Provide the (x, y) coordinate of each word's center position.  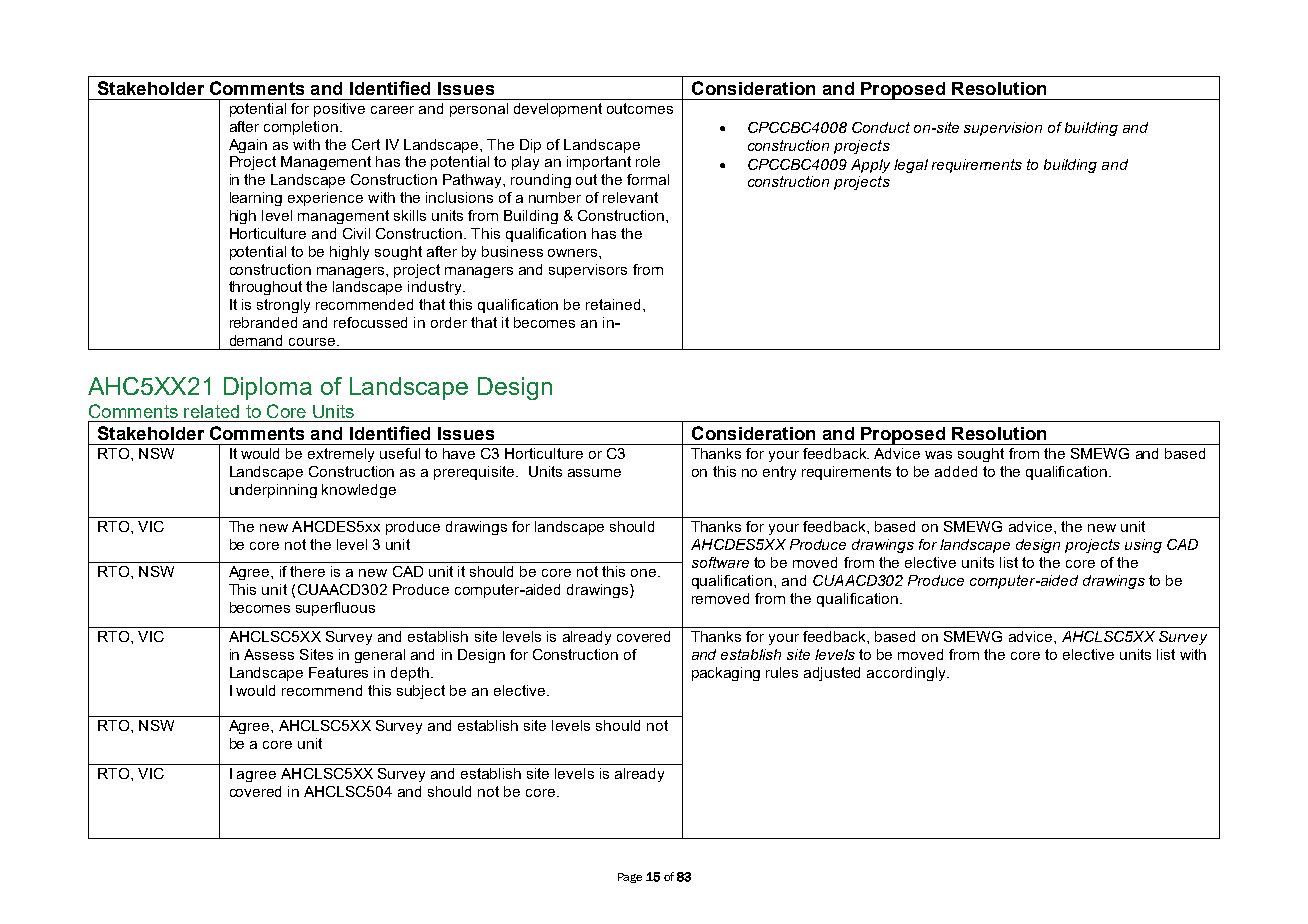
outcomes (640, 108)
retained (613, 304)
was (938, 455)
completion (301, 128)
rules (782, 672)
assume (594, 473)
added (956, 471)
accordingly (907, 674)
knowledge (359, 491)
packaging (726, 674)
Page (630, 878)
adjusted (832, 674)
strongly (283, 306)
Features (338, 672)
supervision (1003, 129)
